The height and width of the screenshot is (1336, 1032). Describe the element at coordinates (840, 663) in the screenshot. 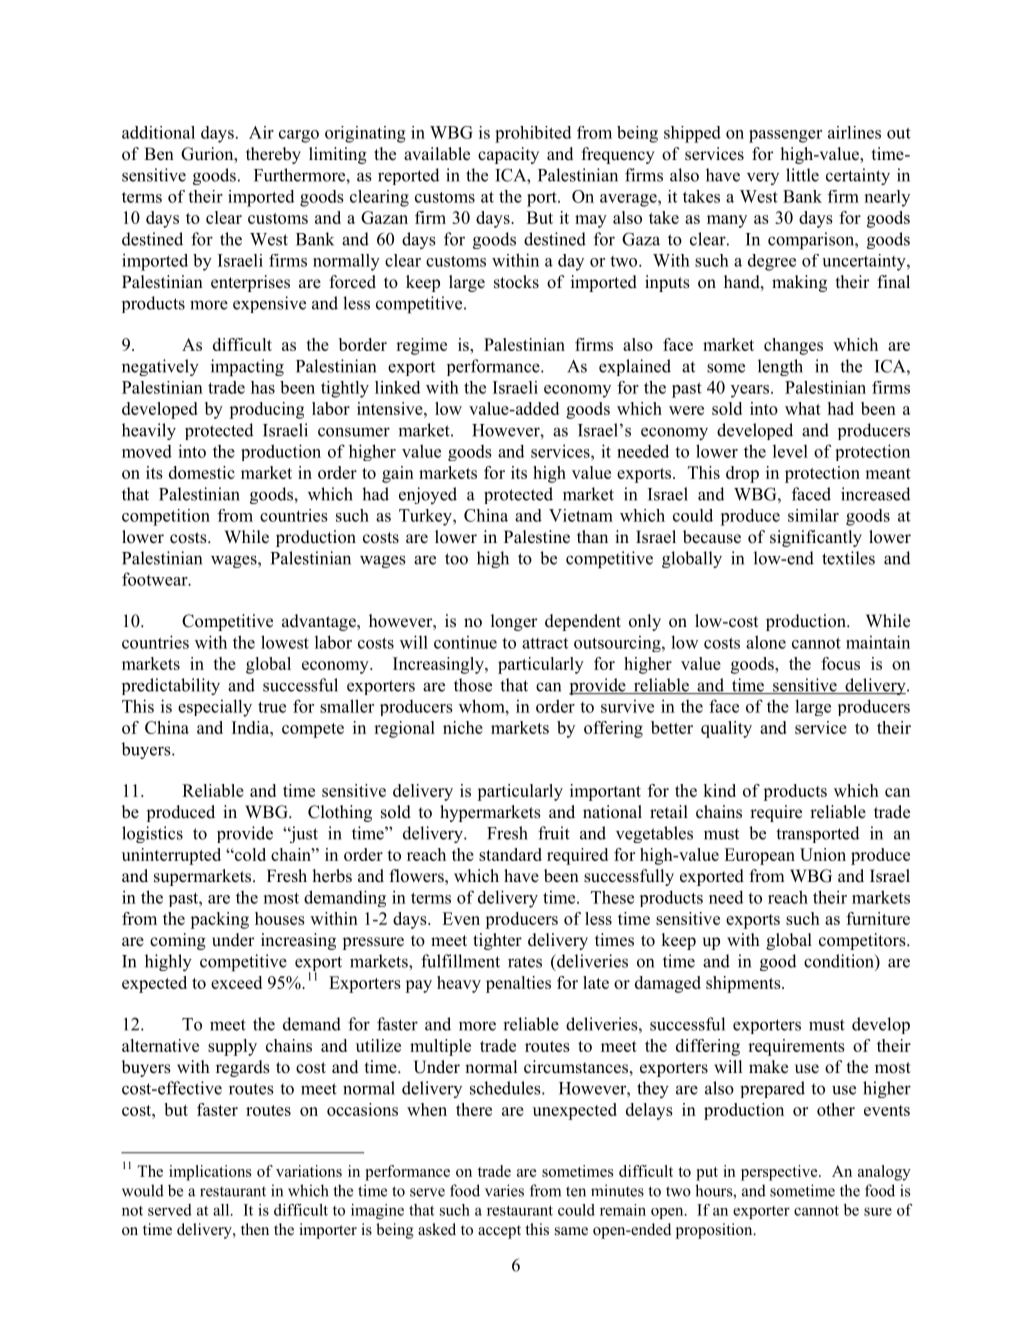

I see `focus` at that location.
